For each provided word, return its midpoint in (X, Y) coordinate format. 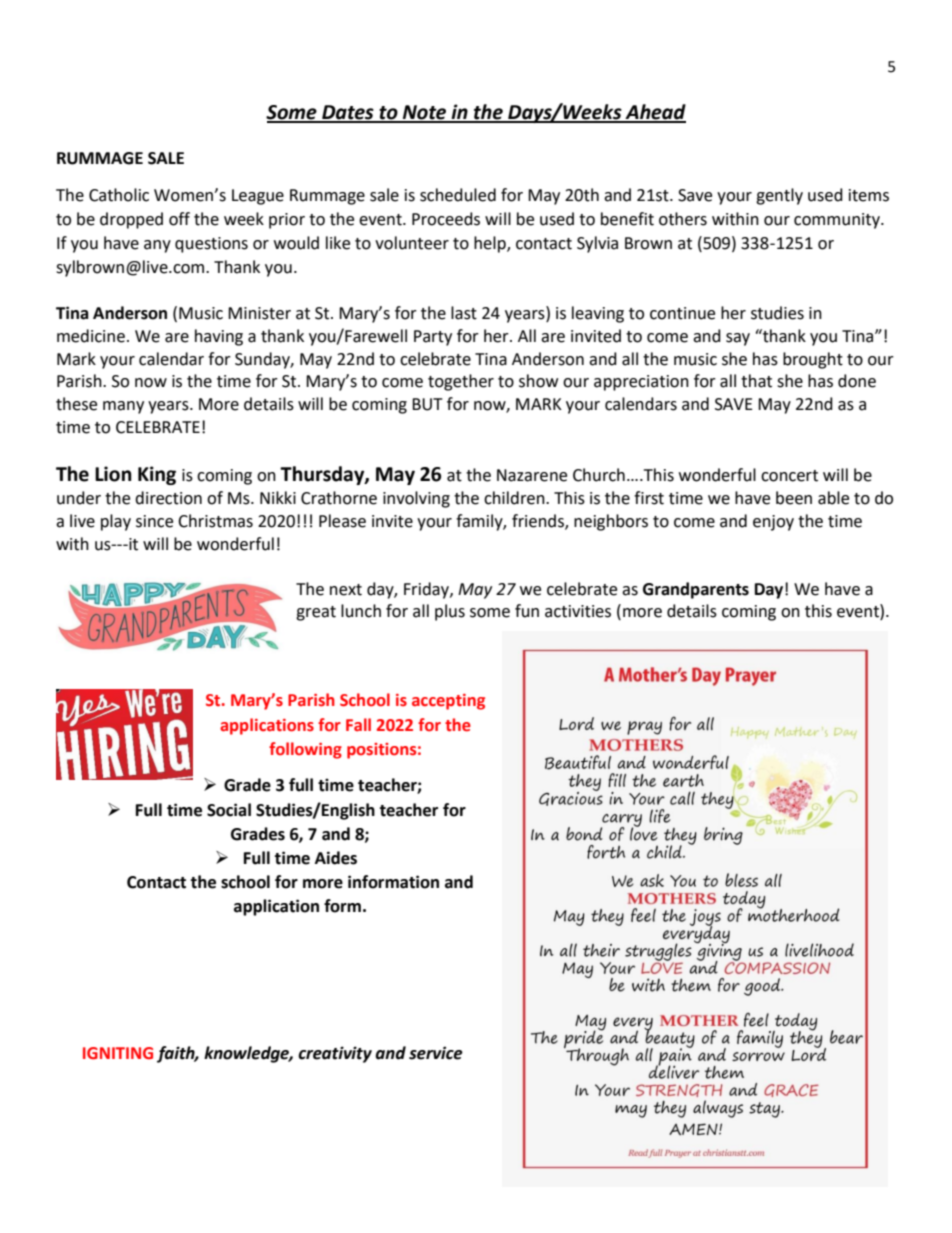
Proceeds (446, 219)
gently (779, 196)
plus (450, 612)
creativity (335, 1054)
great (316, 613)
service (436, 1053)
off (179, 219)
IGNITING (118, 1053)
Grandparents (696, 590)
